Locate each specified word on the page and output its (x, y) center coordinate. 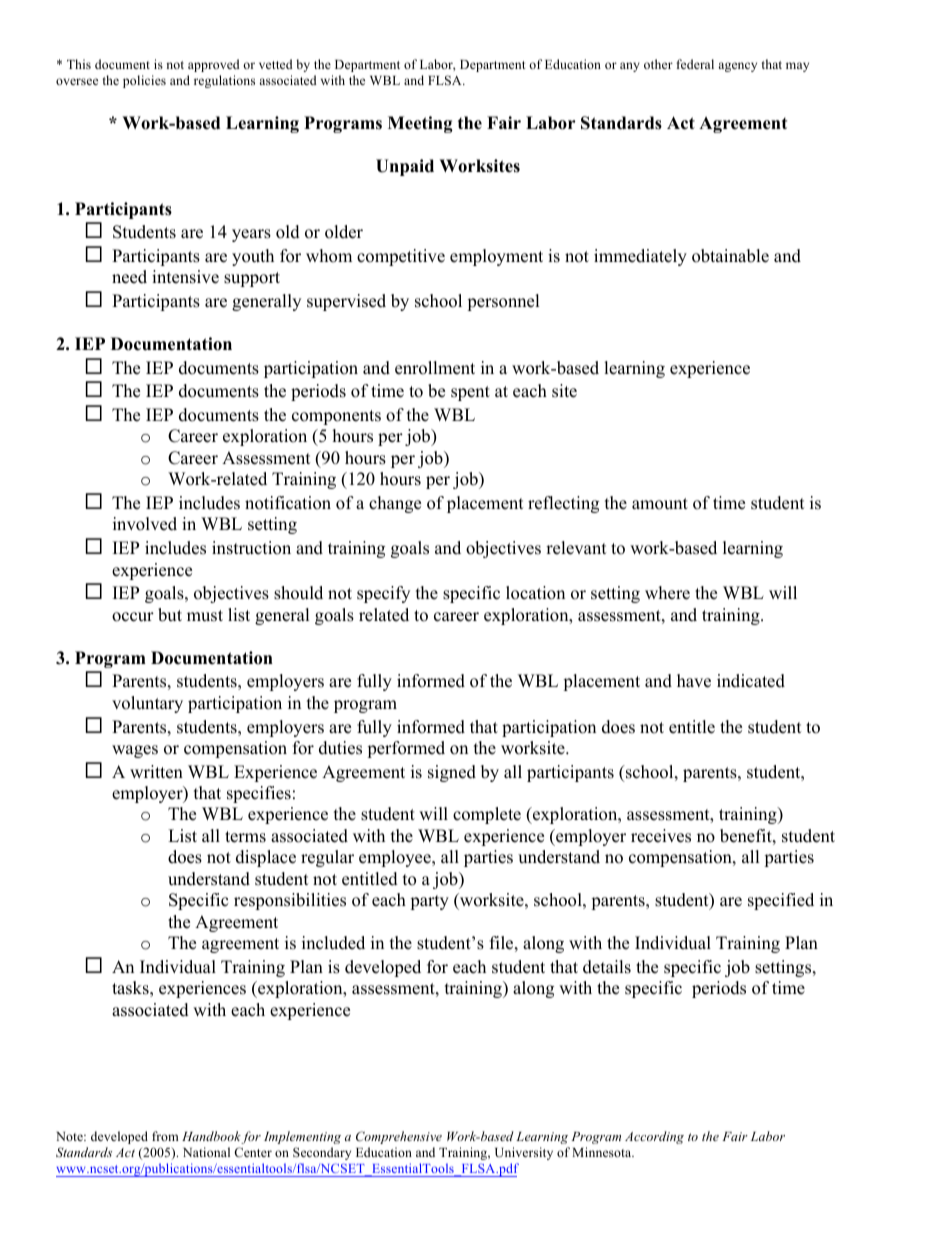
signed (452, 773)
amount (660, 504)
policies (144, 81)
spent (470, 393)
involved (145, 524)
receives (661, 836)
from (165, 1136)
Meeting (420, 124)
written (156, 772)
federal (695, 64)
